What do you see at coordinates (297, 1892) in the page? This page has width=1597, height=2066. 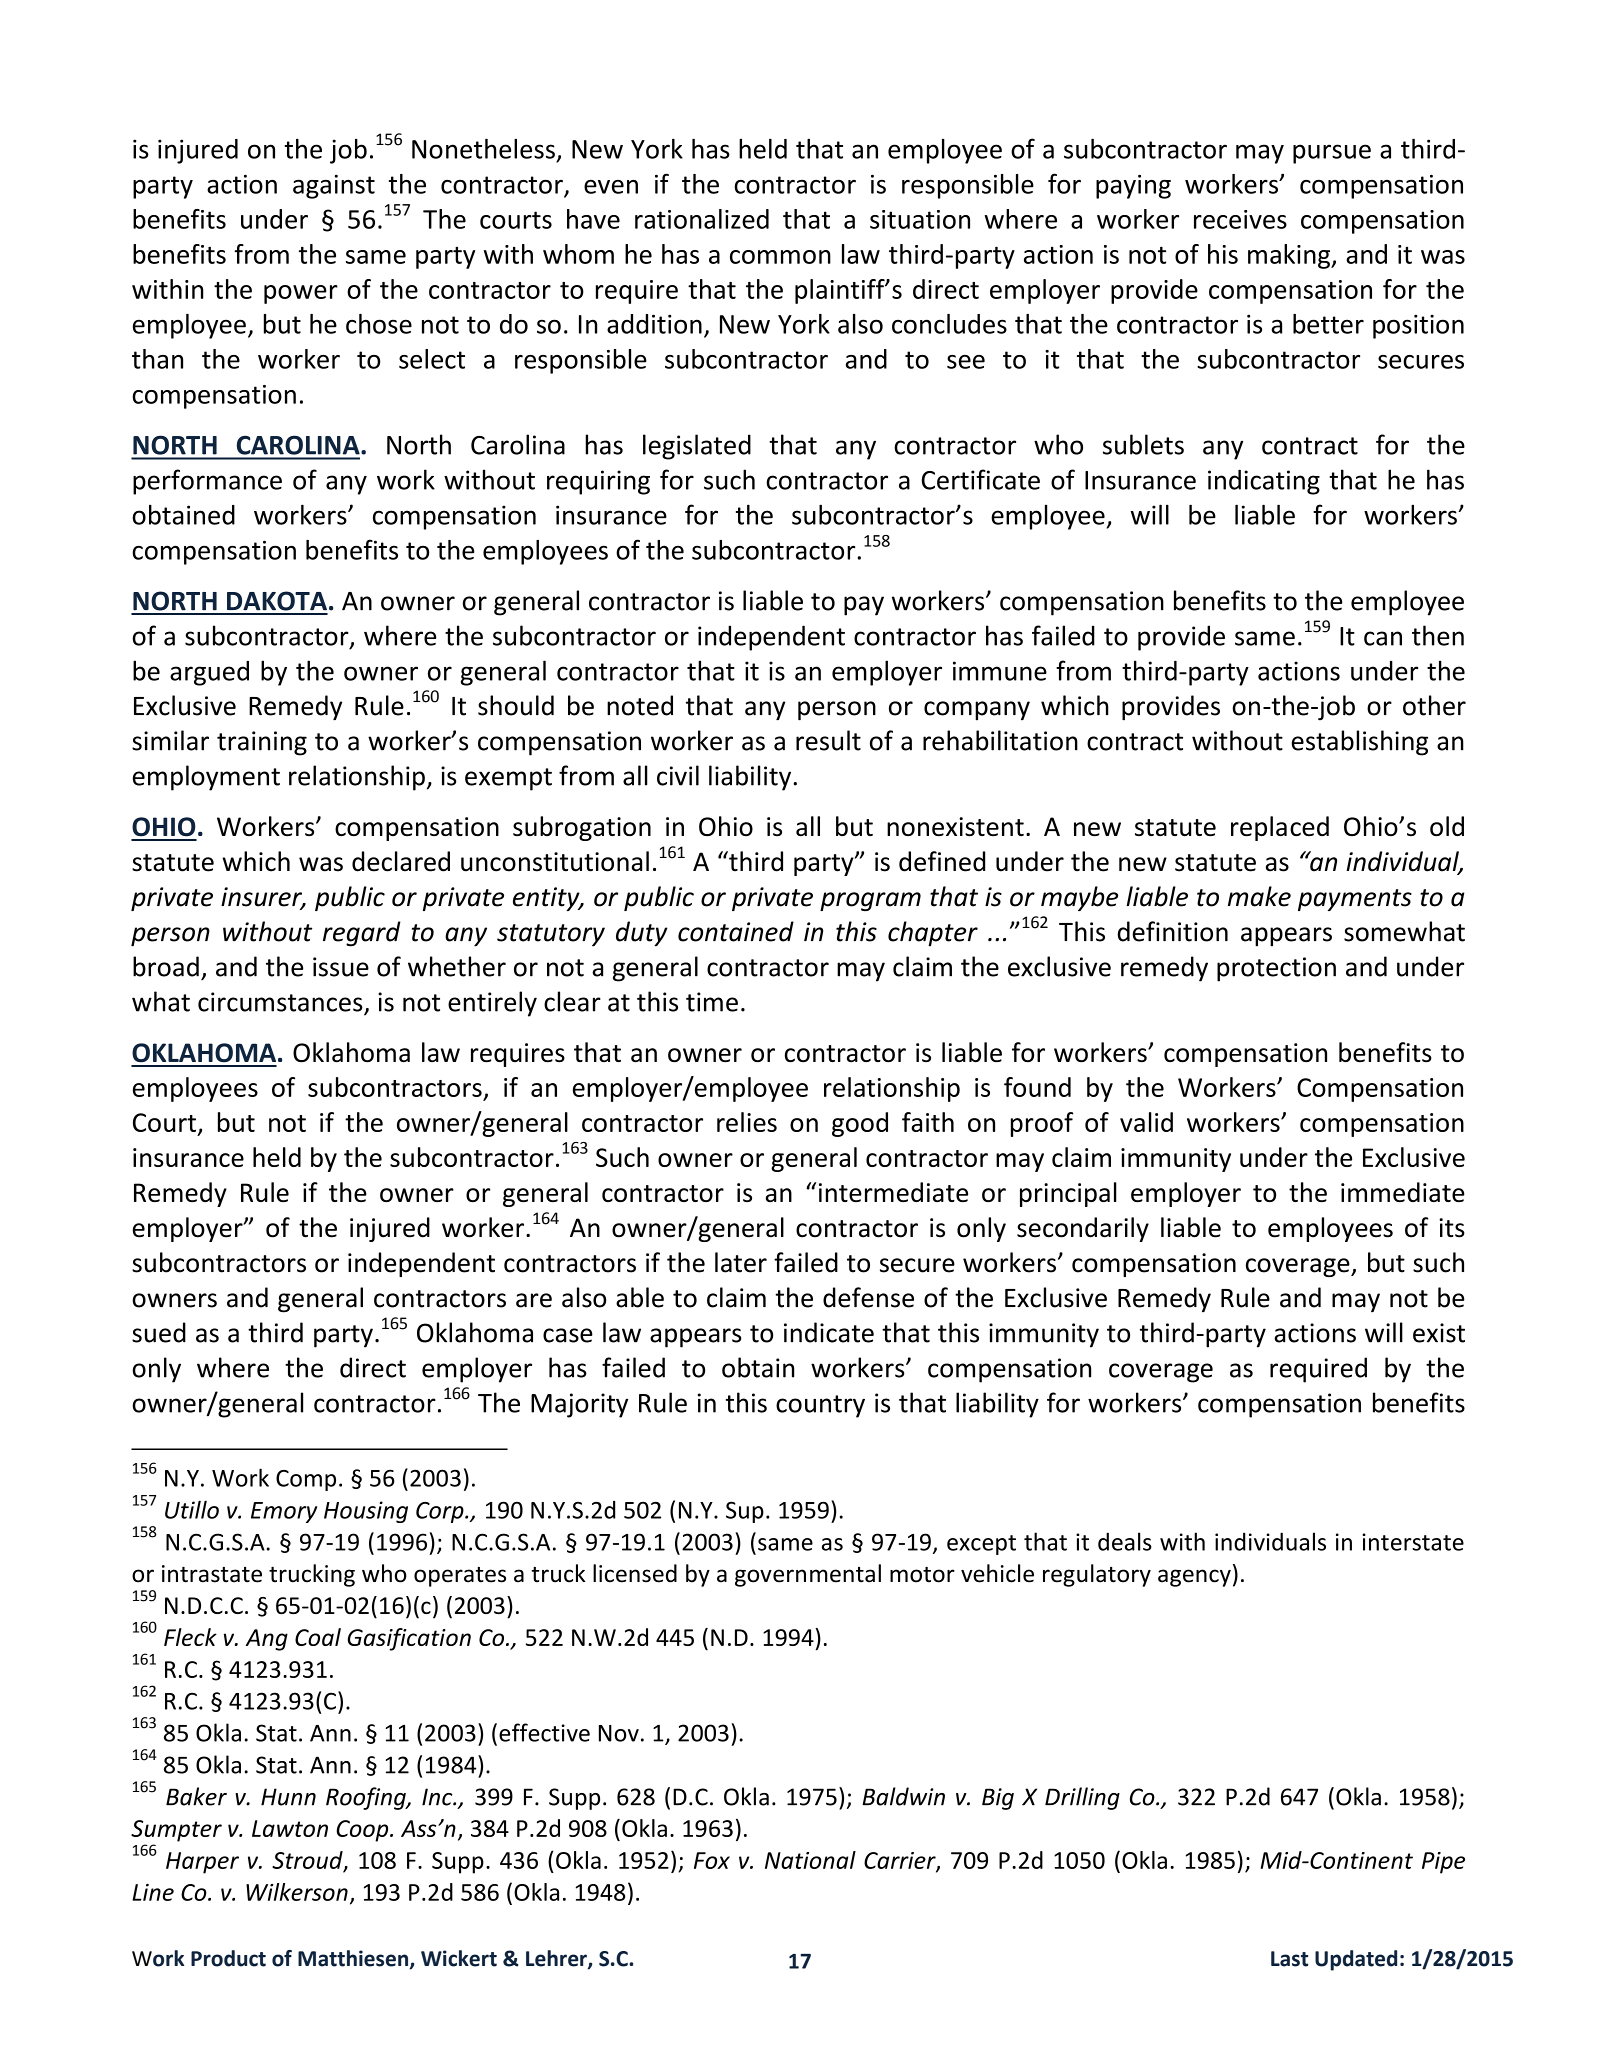 I see `Wilkerson` at bounding box center [297, 1892].
